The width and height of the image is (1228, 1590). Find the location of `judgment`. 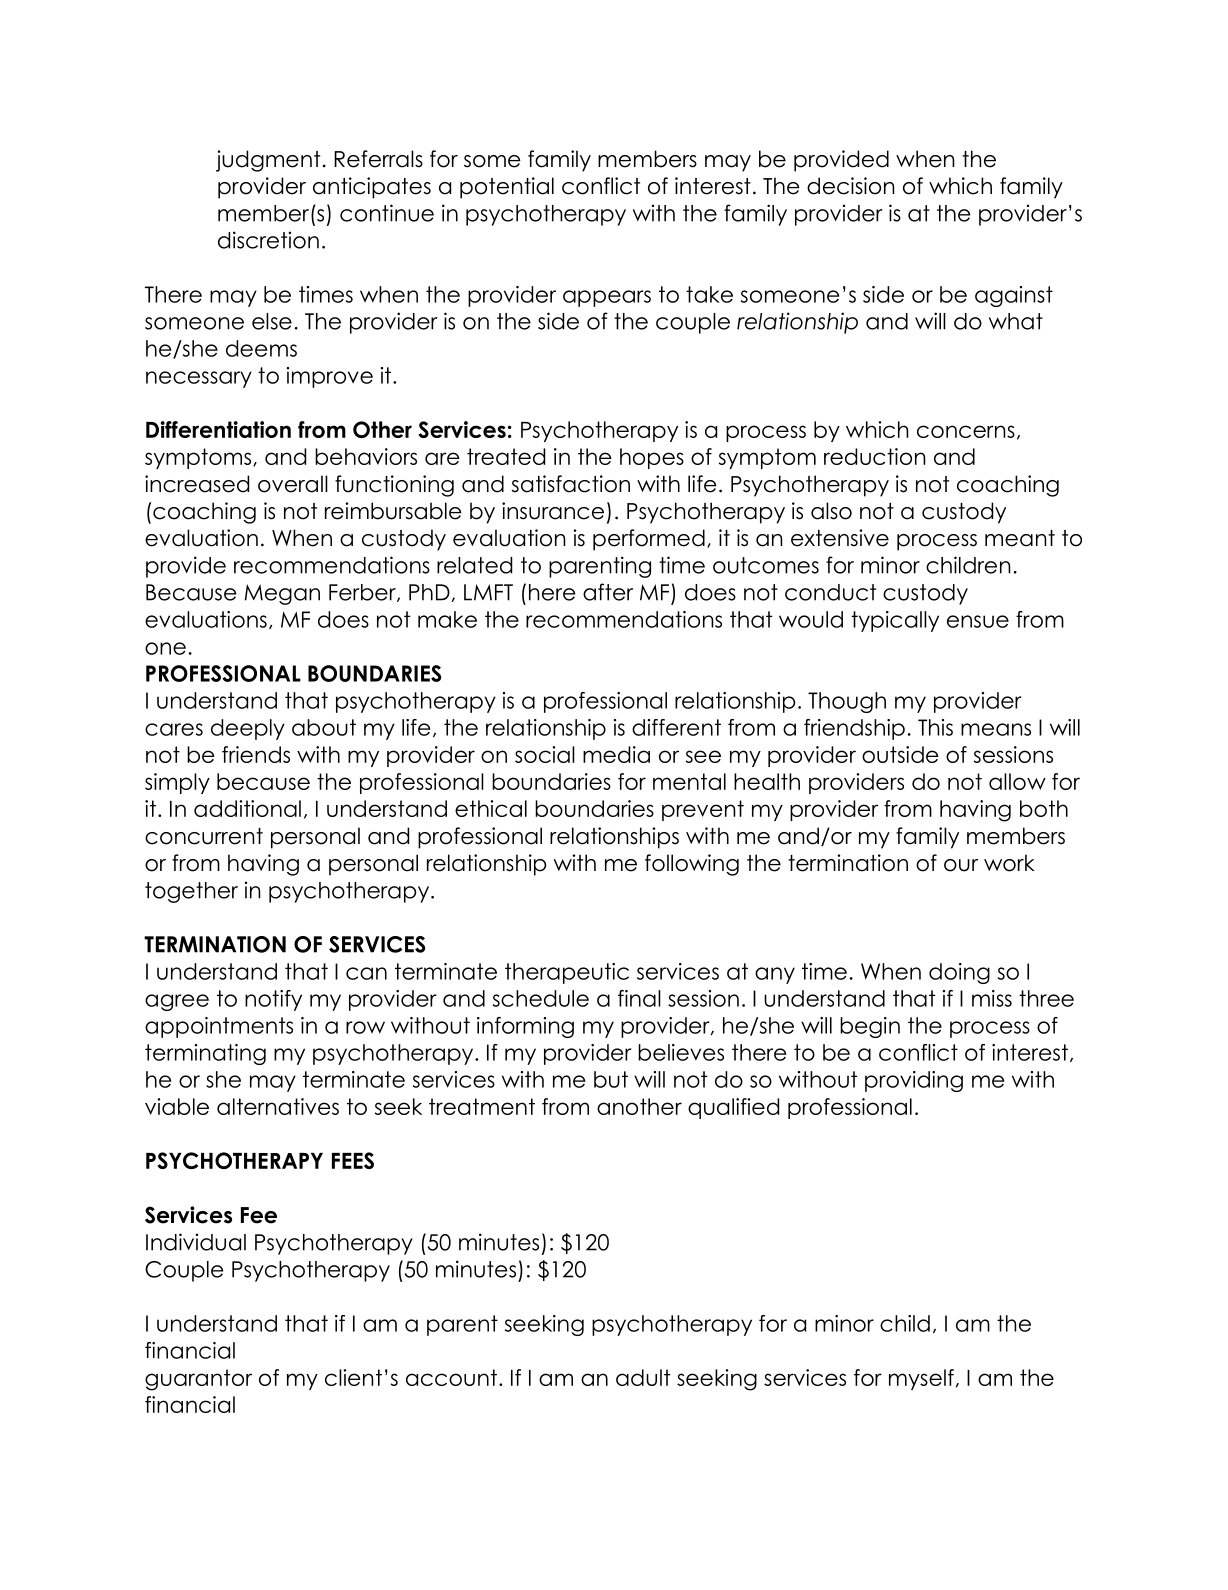

judgment is located at coordinates (268, 161).
